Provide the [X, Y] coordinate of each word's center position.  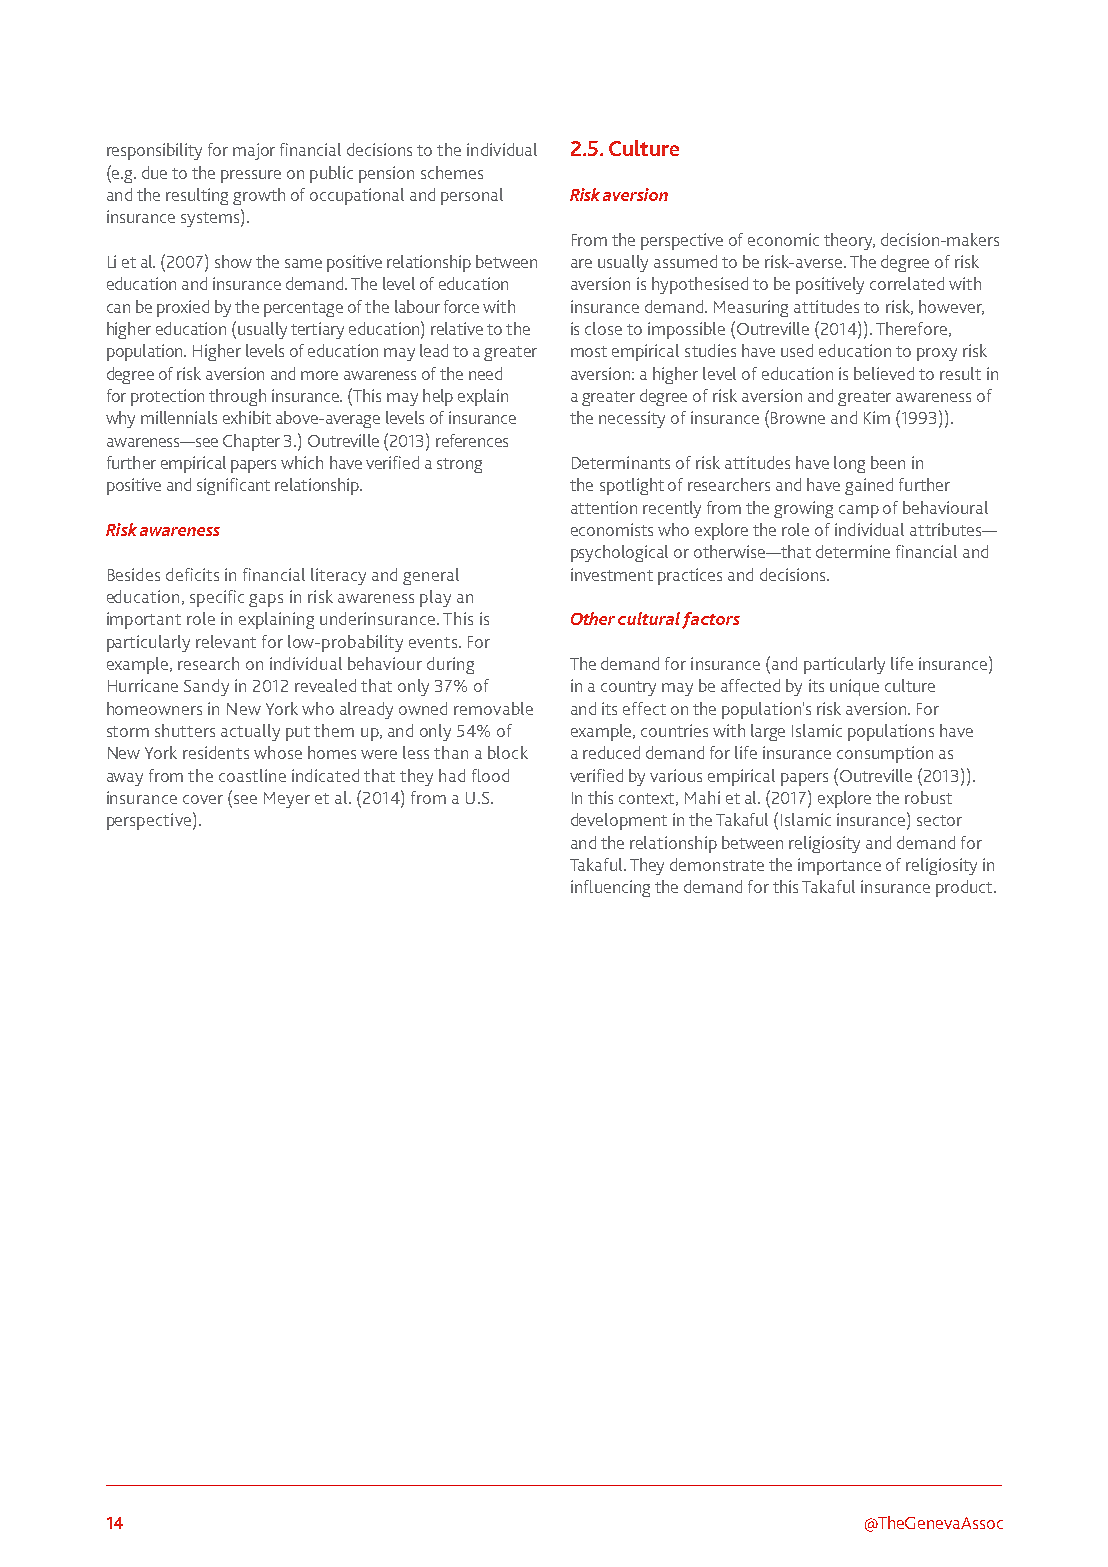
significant [233, 486]
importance [839, 866]
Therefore [911, 328]
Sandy [206, 687]
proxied [183, 308]
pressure [251, 176]
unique [854, 687]
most [589, 351]
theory [849, 241]
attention [604, 507]
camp [859, 511]
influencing [610, 888]
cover [203, 799]
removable [493, 708]
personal [472, 196]
